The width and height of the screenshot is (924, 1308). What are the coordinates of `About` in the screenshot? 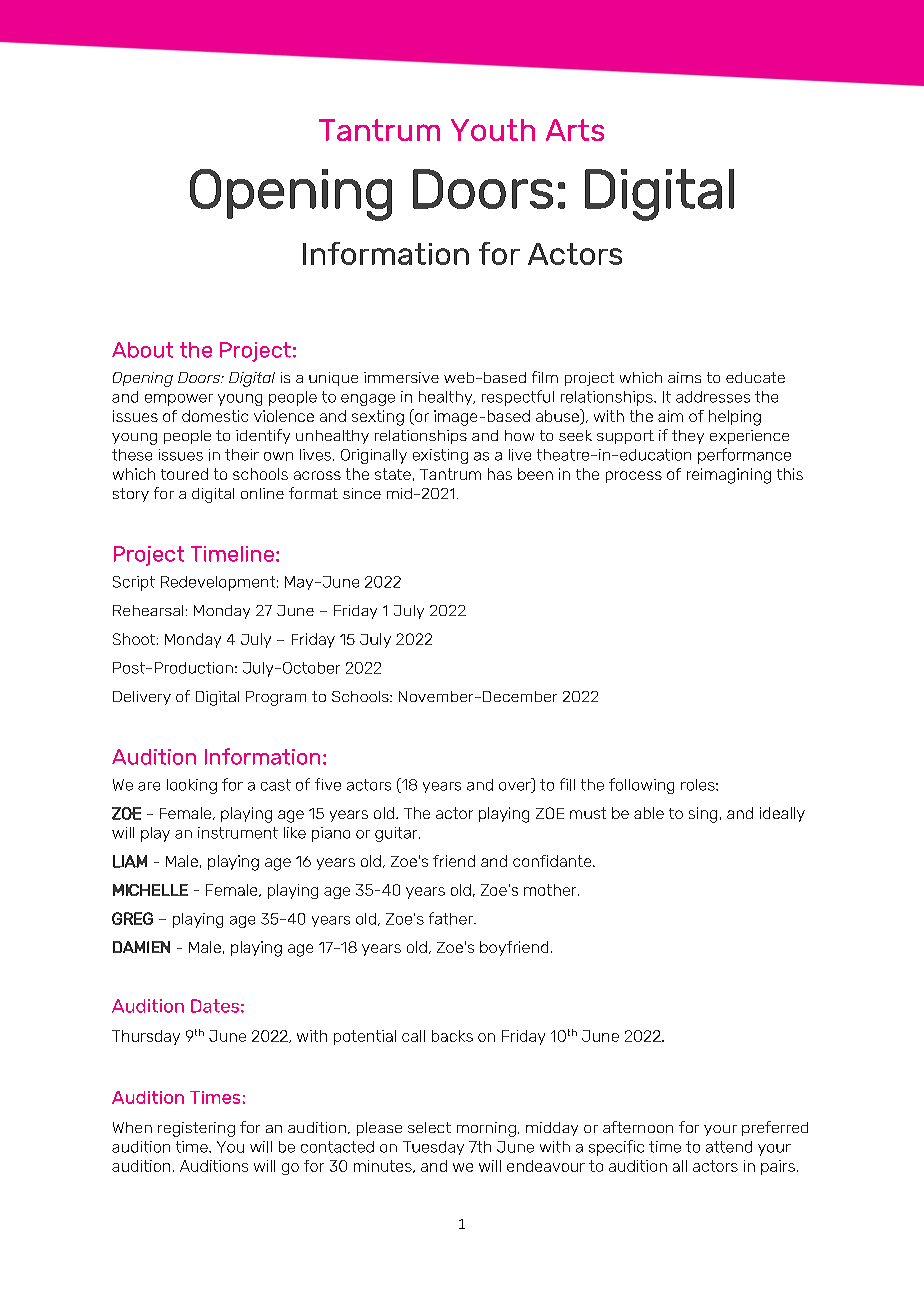 It's located at (142, 350).
